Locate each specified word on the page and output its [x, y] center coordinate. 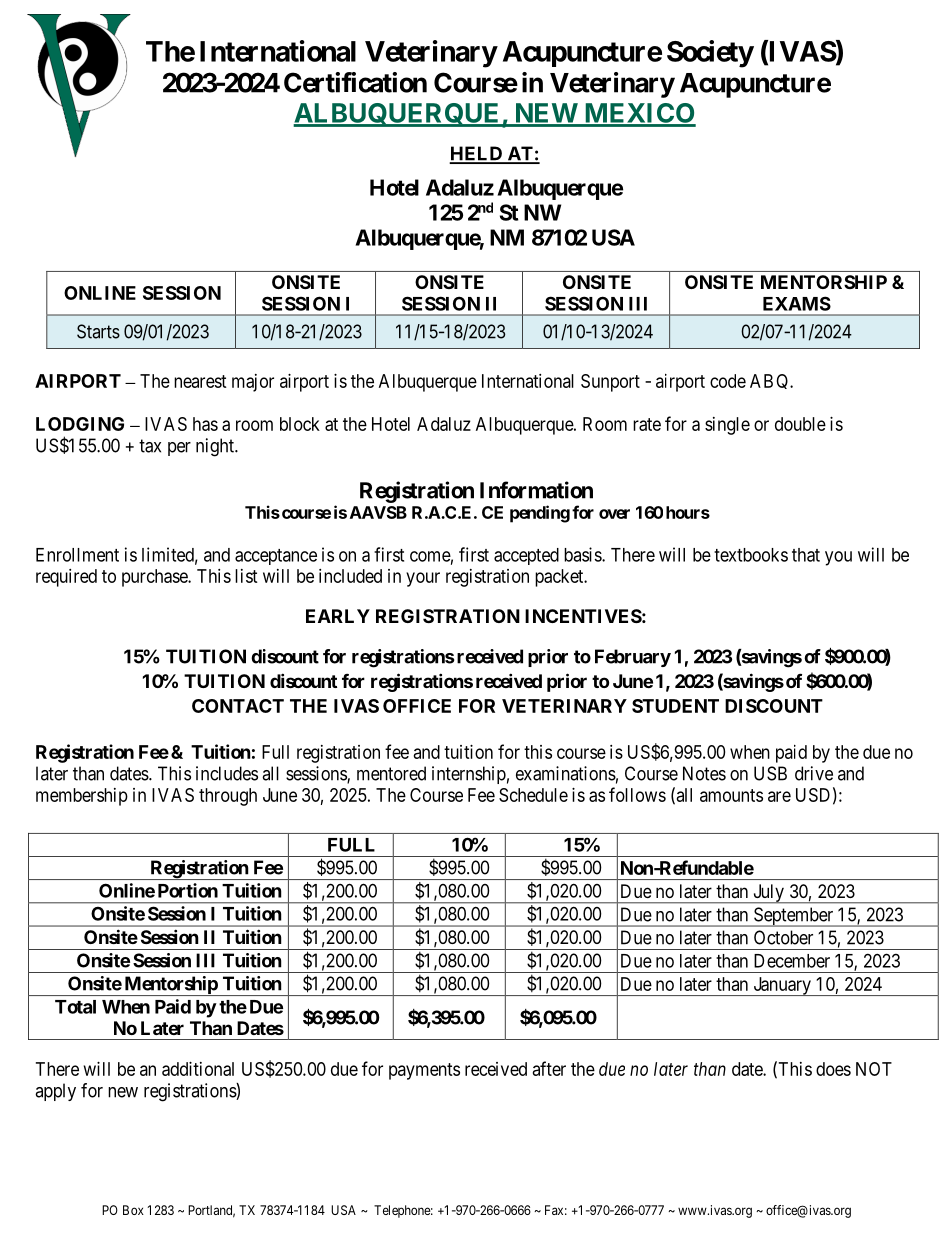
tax [150, 446]
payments [424, 1071]
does [833, 1069]
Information [536, 490]
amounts [731, 795]
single [727, 426]
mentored [391, 773]
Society [710, 54]
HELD [477, 154]
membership [82, 797]
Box [133, 1210]
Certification [355, 82]
